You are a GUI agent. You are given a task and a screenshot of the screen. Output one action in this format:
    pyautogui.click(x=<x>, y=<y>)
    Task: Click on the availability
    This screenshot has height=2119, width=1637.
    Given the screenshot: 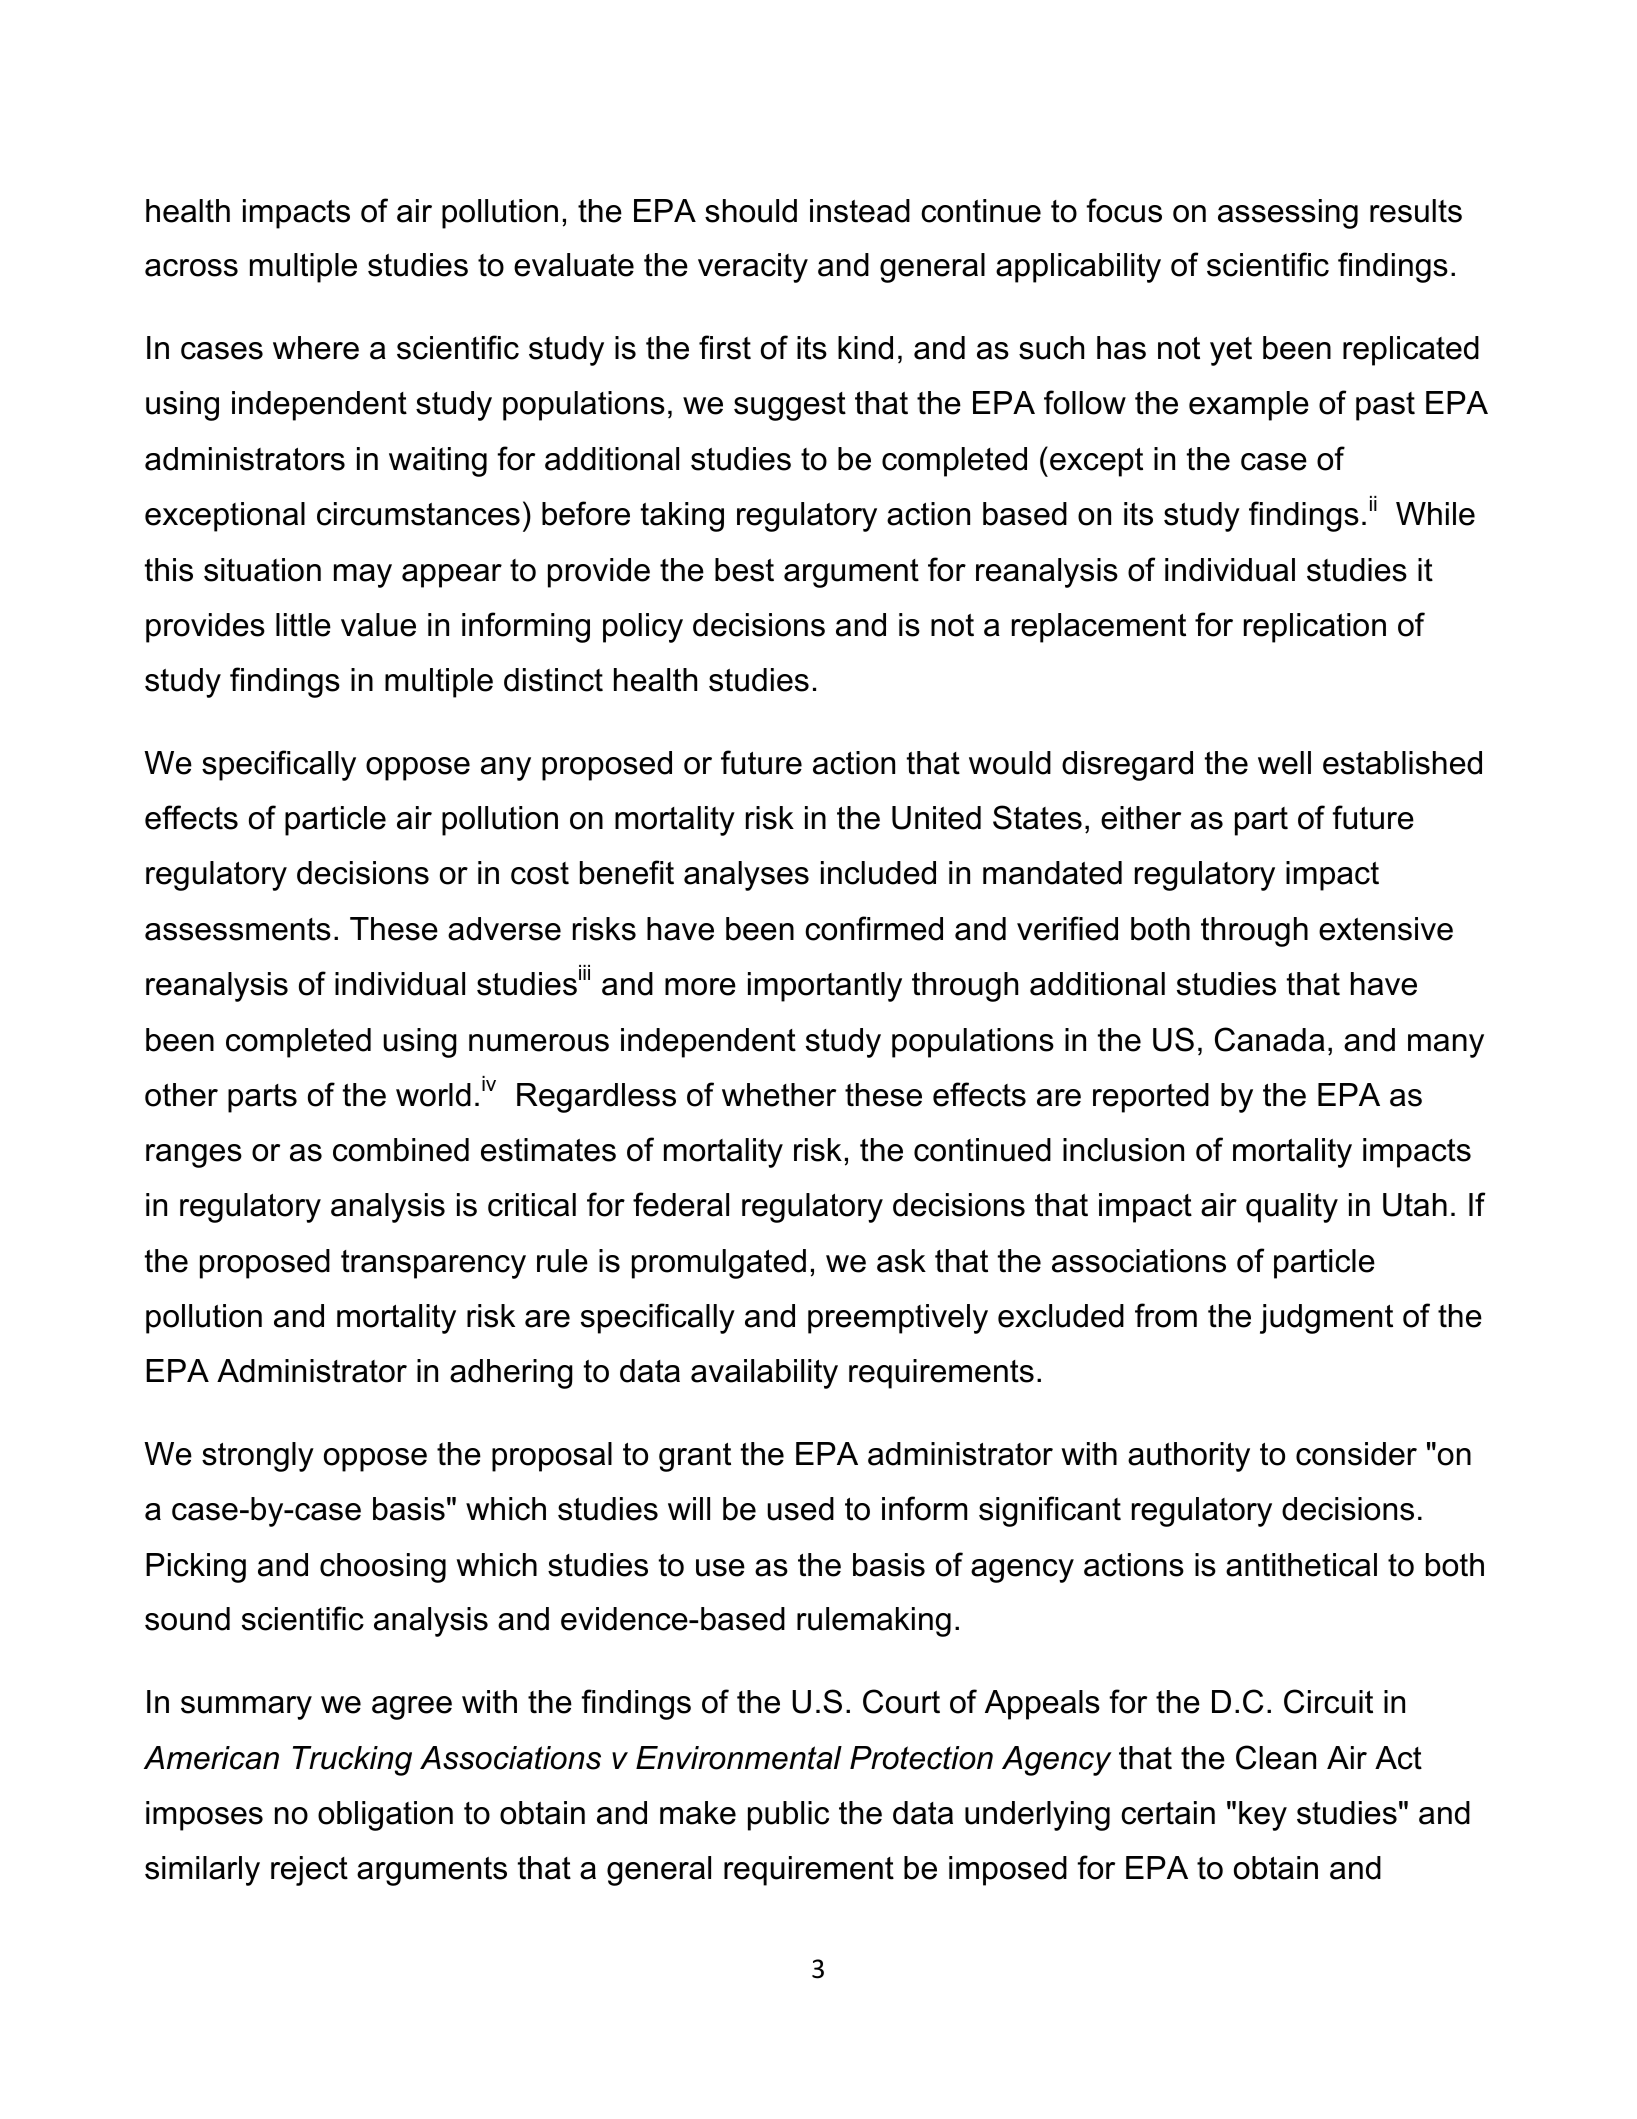 What is the action you would take?
    pyautogui.click(x=764, y=1374)
